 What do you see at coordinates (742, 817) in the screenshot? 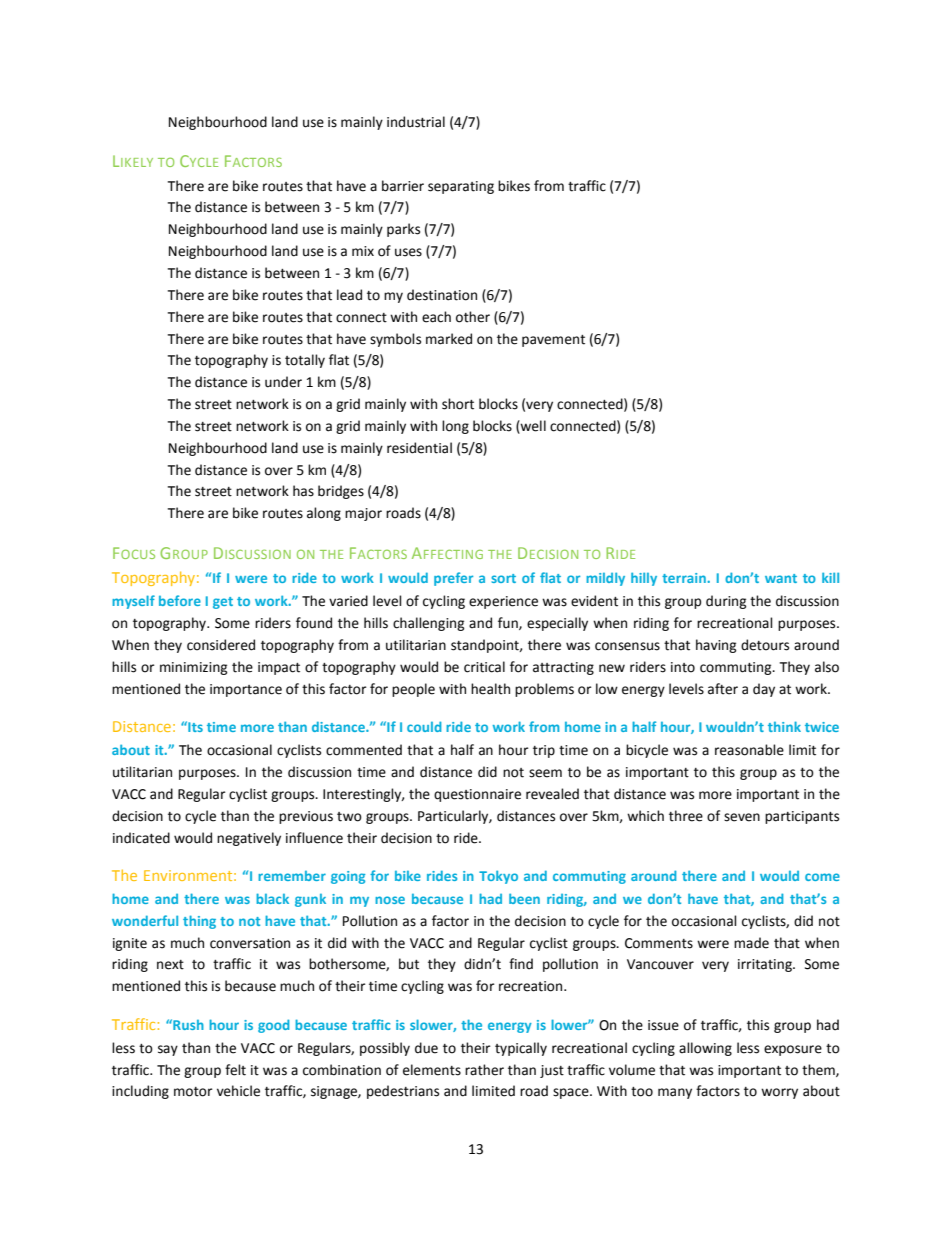
I see `seven` at bounding box center [742, 817].
